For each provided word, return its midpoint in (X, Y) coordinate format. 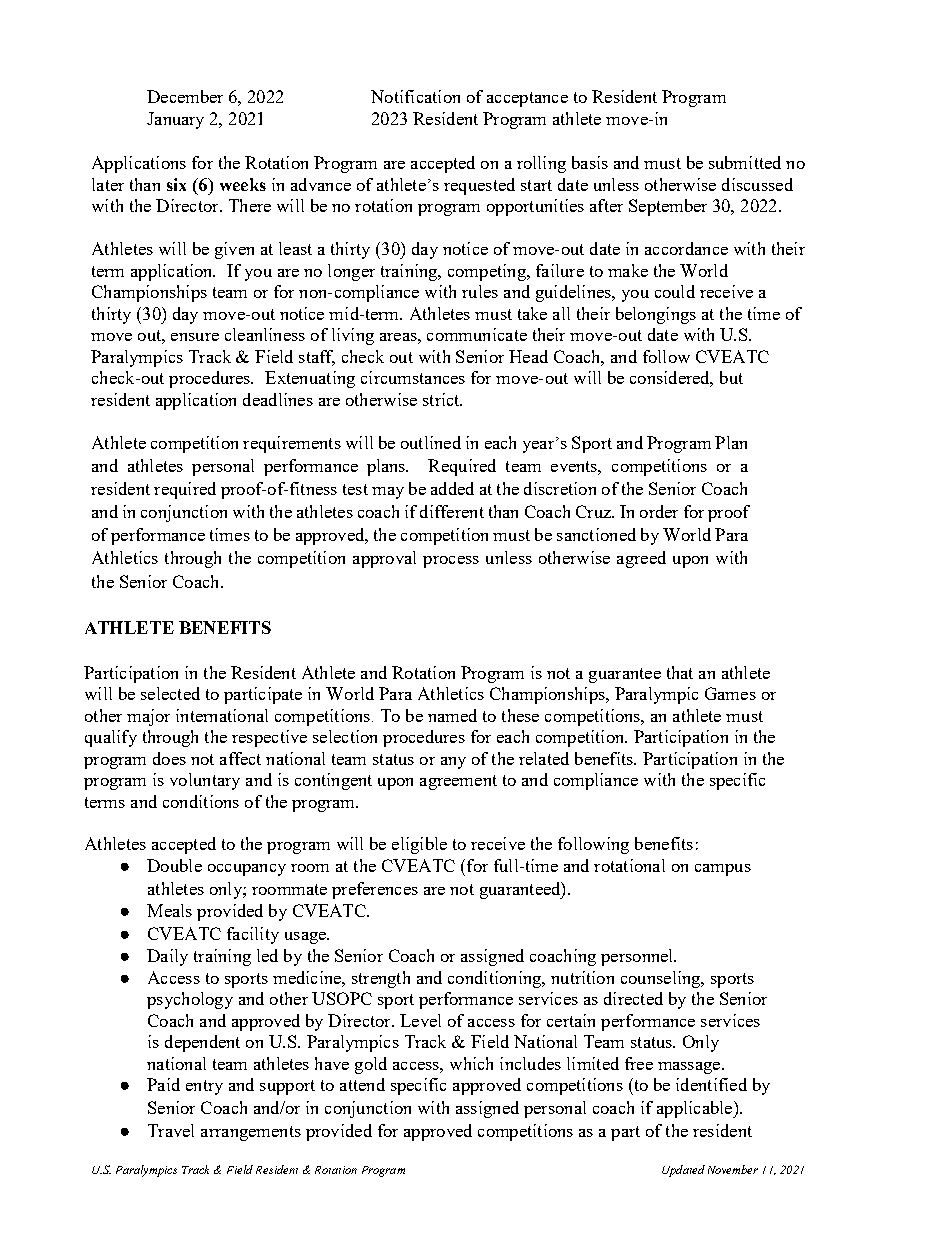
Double (174, 865)
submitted (745, 162)
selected (170, 693)
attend (362, 1084)
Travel (171, 1130)
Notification (415, 96)
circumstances (413, 377)
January (175, 120)
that (680, 672)
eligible (419, 845)
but (731, 377)
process (451, 562)
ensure (195, 337)
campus (723, 870)
